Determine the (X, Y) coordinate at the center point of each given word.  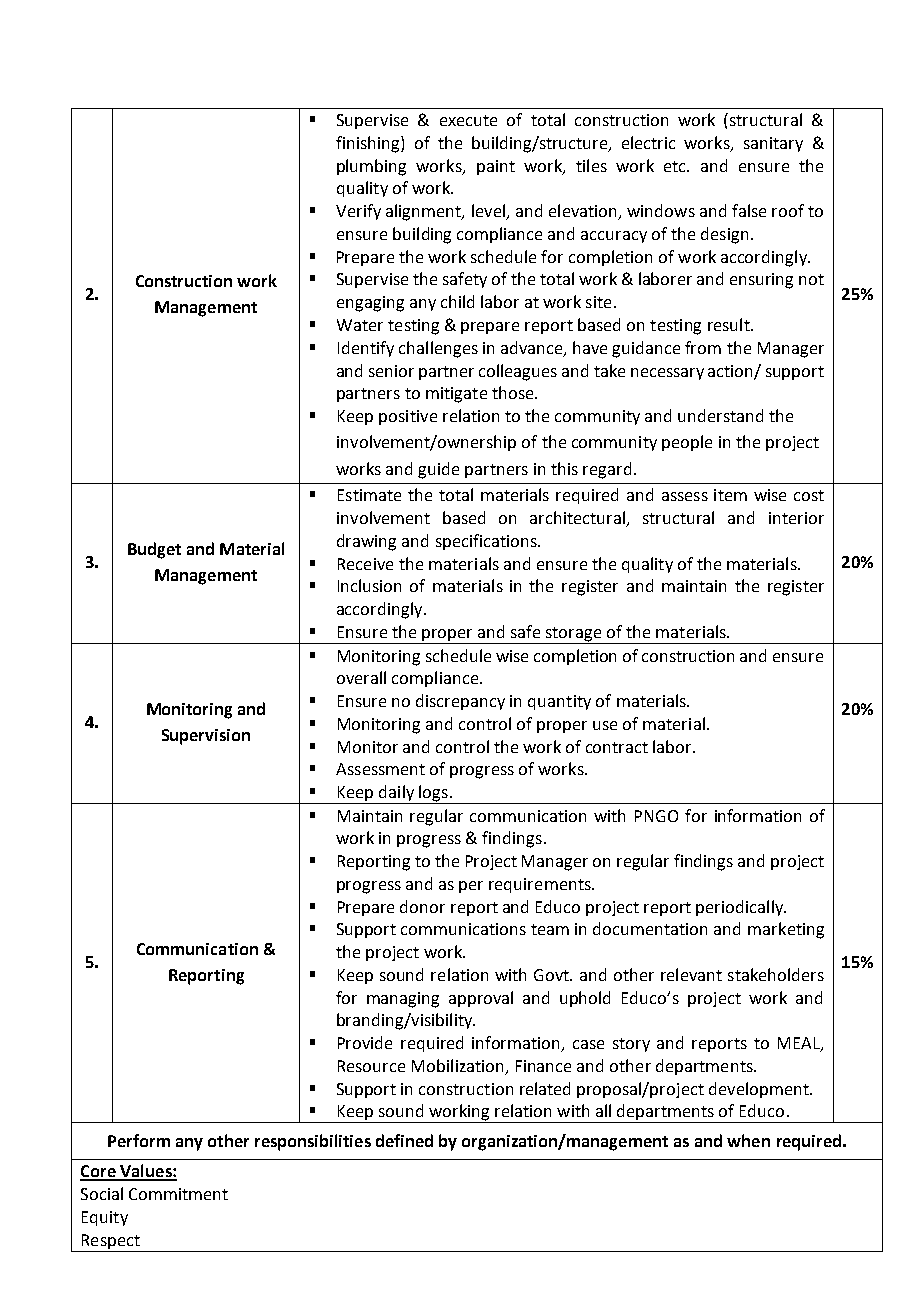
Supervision (206, 737)
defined (404, 1140)
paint (496, 167)
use (605, 725)
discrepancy (460, 702)
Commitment (178, 1194)
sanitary (773, 144)
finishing (369, 144)
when (748, 1140)
